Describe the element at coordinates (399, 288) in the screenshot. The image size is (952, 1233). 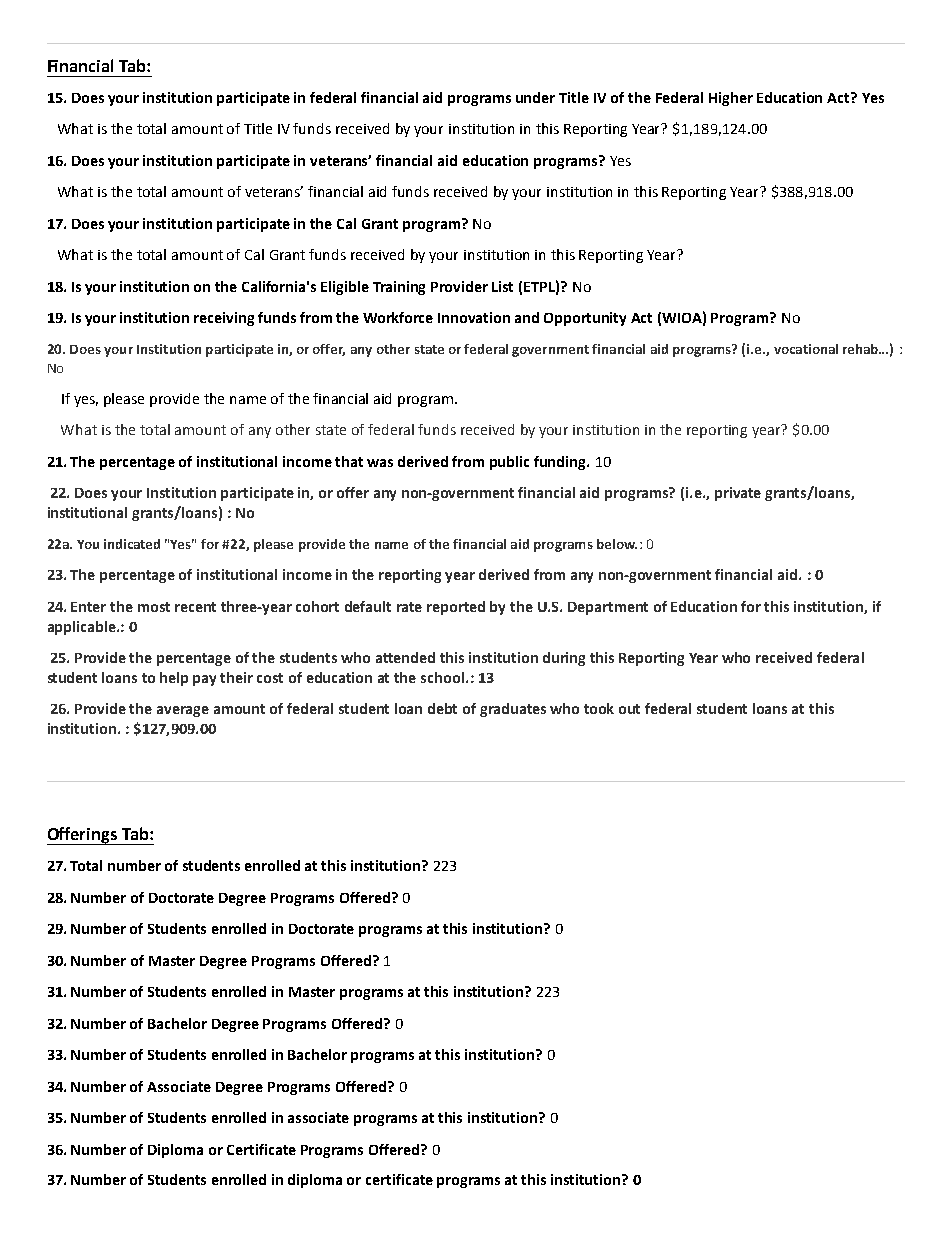
I see `Training` at that location.
